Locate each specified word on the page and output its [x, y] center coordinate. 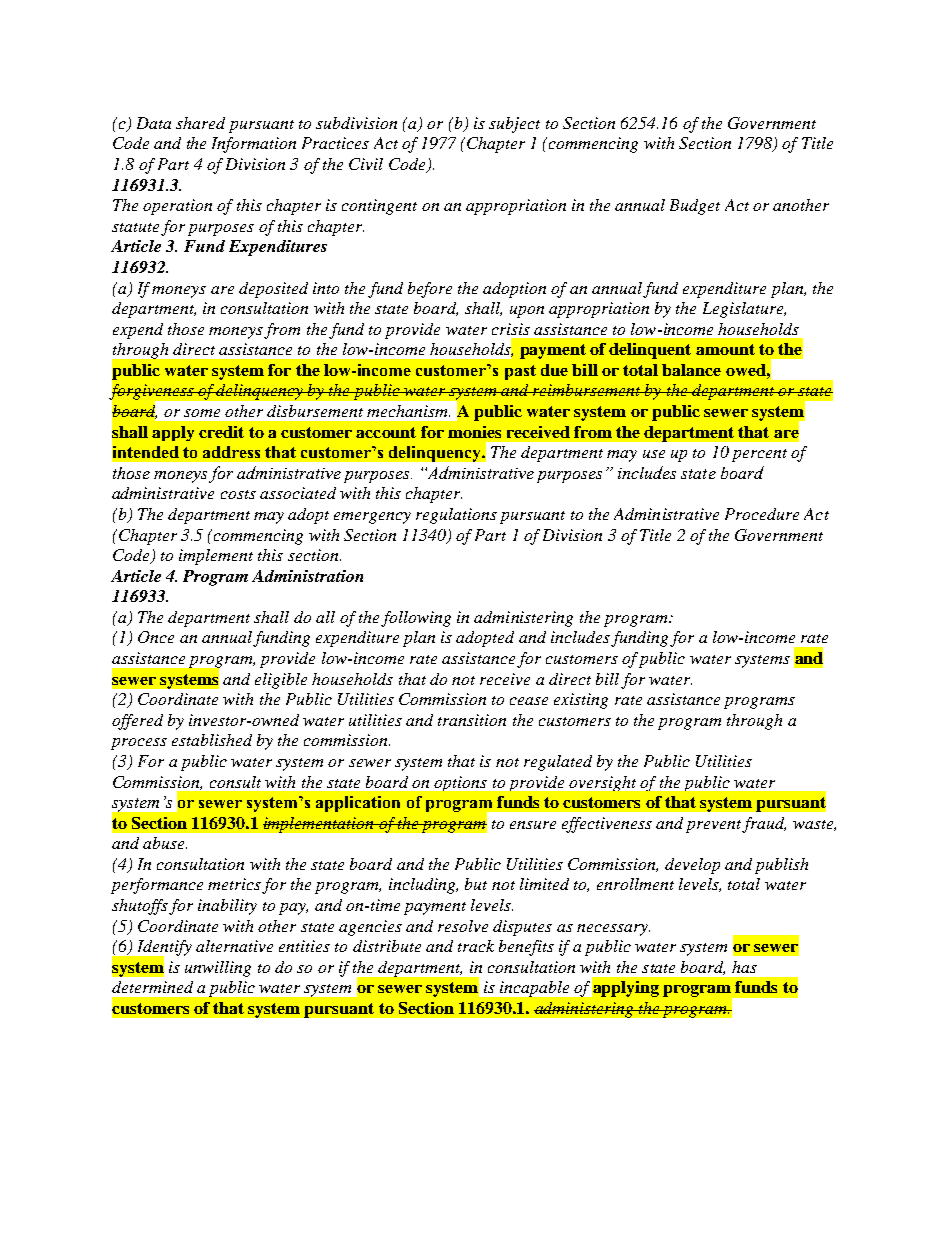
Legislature [744, 310]
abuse [165, 843]
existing [581, 701]
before [430, 290]
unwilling [218, 969]
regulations [456, 516]
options [460, 783]
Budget [695, 207]
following [416, 619]
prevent [715, 826]
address [231, 452]
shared [200, 123]
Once [156, 637]
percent [759, 455]
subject [514, 125]
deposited [273, 290]
